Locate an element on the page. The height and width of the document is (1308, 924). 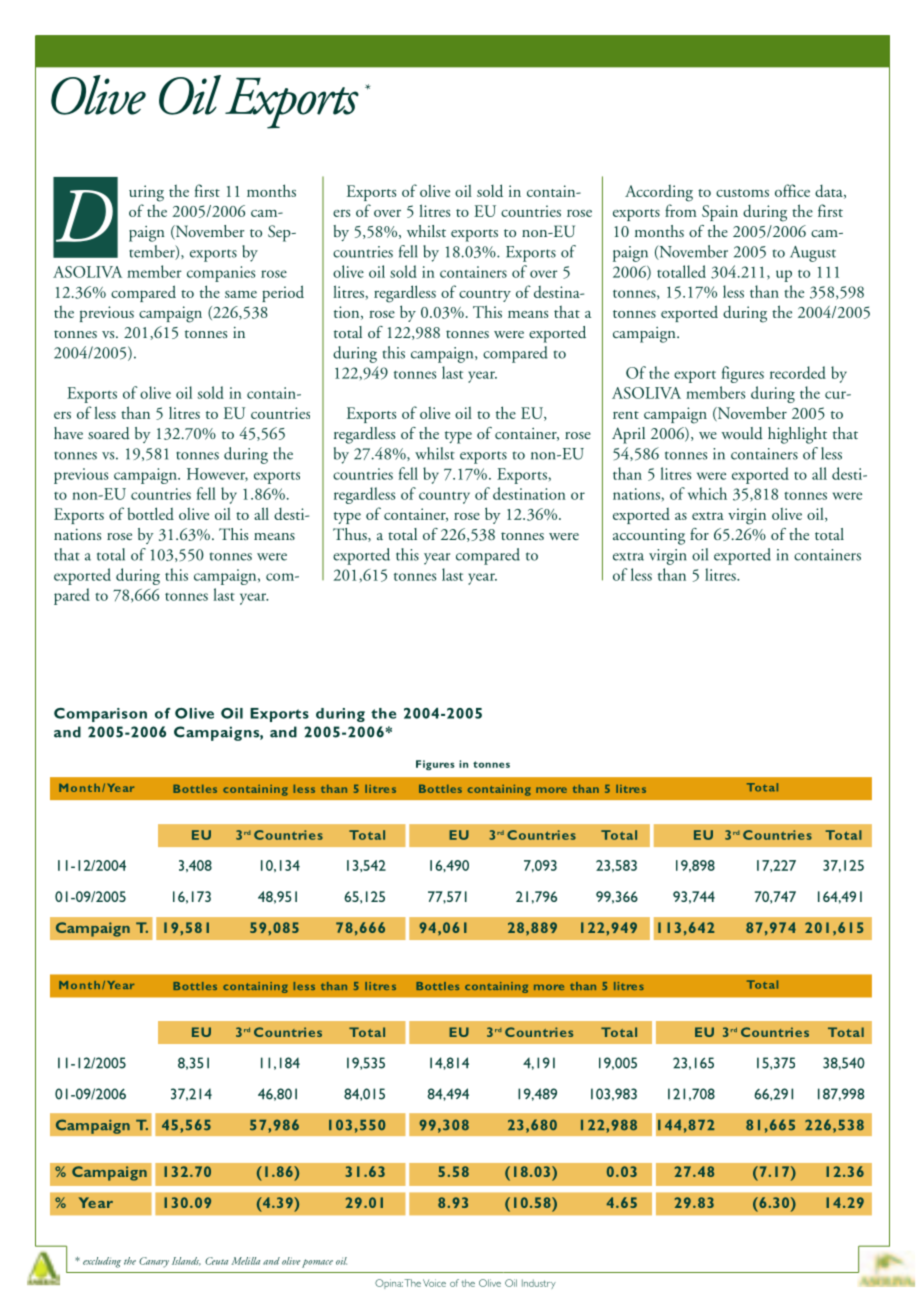
bottled is located at coordinates (150, 513).
